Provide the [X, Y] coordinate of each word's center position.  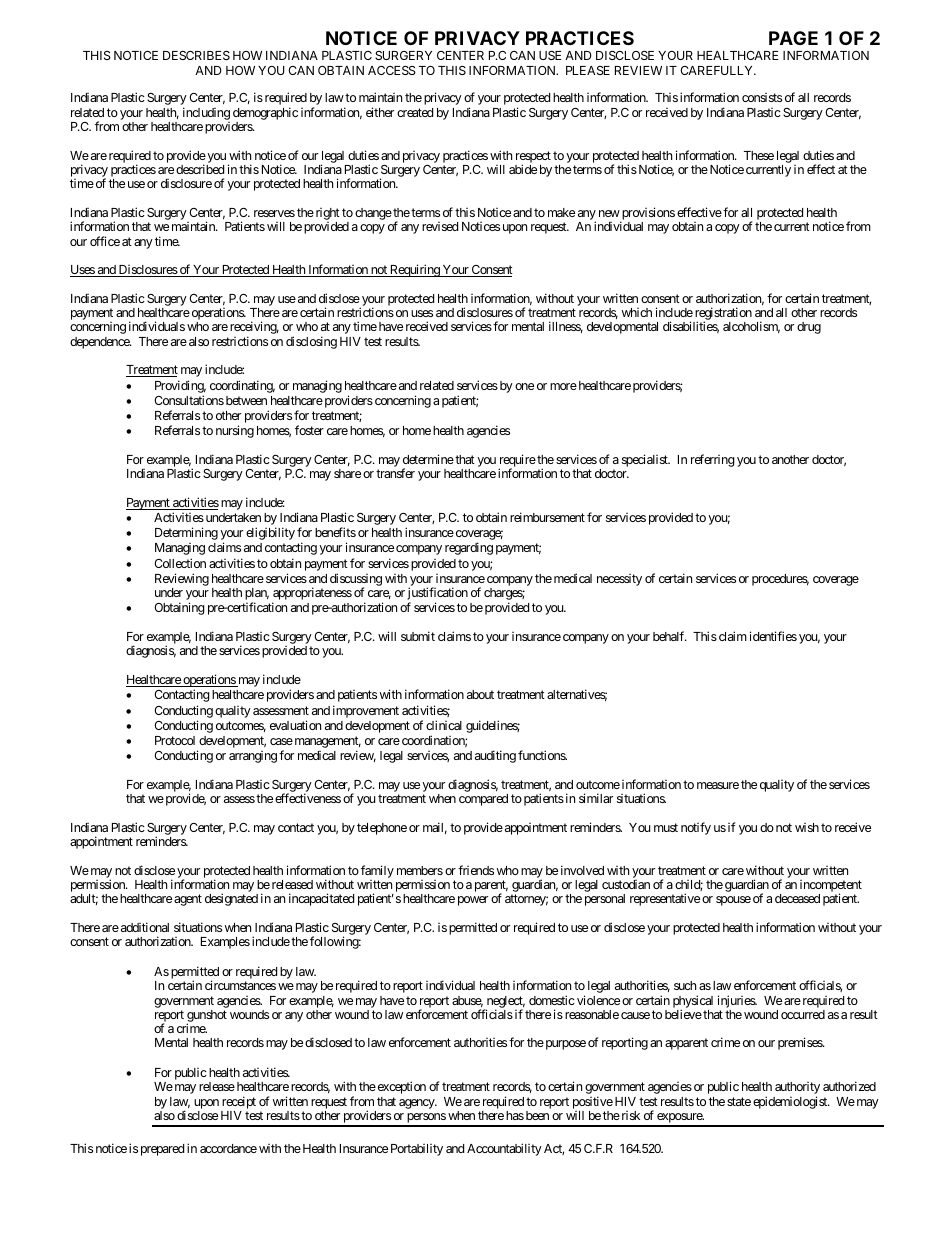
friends [476, 870]
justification [437, 595]
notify [696, 828]
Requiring [415, 270]
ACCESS [392, 70]
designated [231, 899]
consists [762, 97]
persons [426, 1119]
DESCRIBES [196, 55]
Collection [180, 563]
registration [722, 315]
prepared [162, 1150]
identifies [773, 636]
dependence [100, 343]
